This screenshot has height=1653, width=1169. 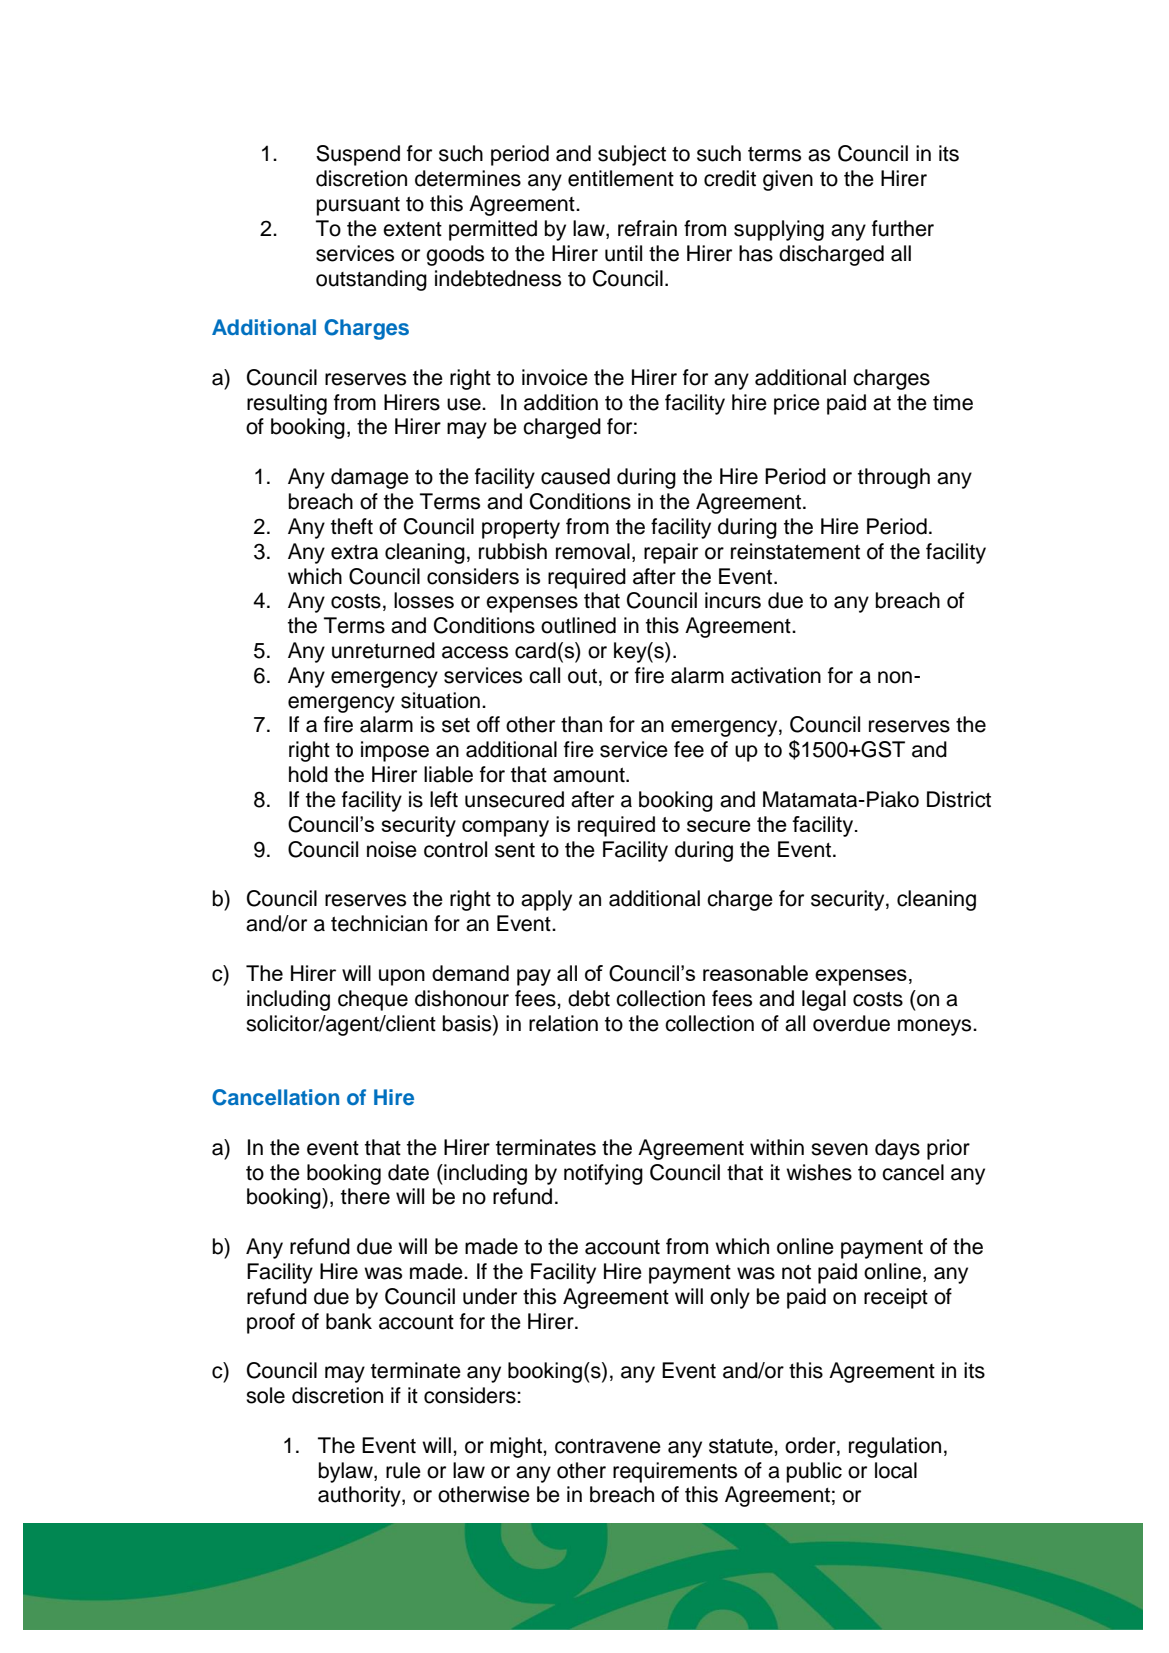 What do you see at coordinates (959, 799) in the screenshot?
I see `District` at bounding box center [959, 799].
